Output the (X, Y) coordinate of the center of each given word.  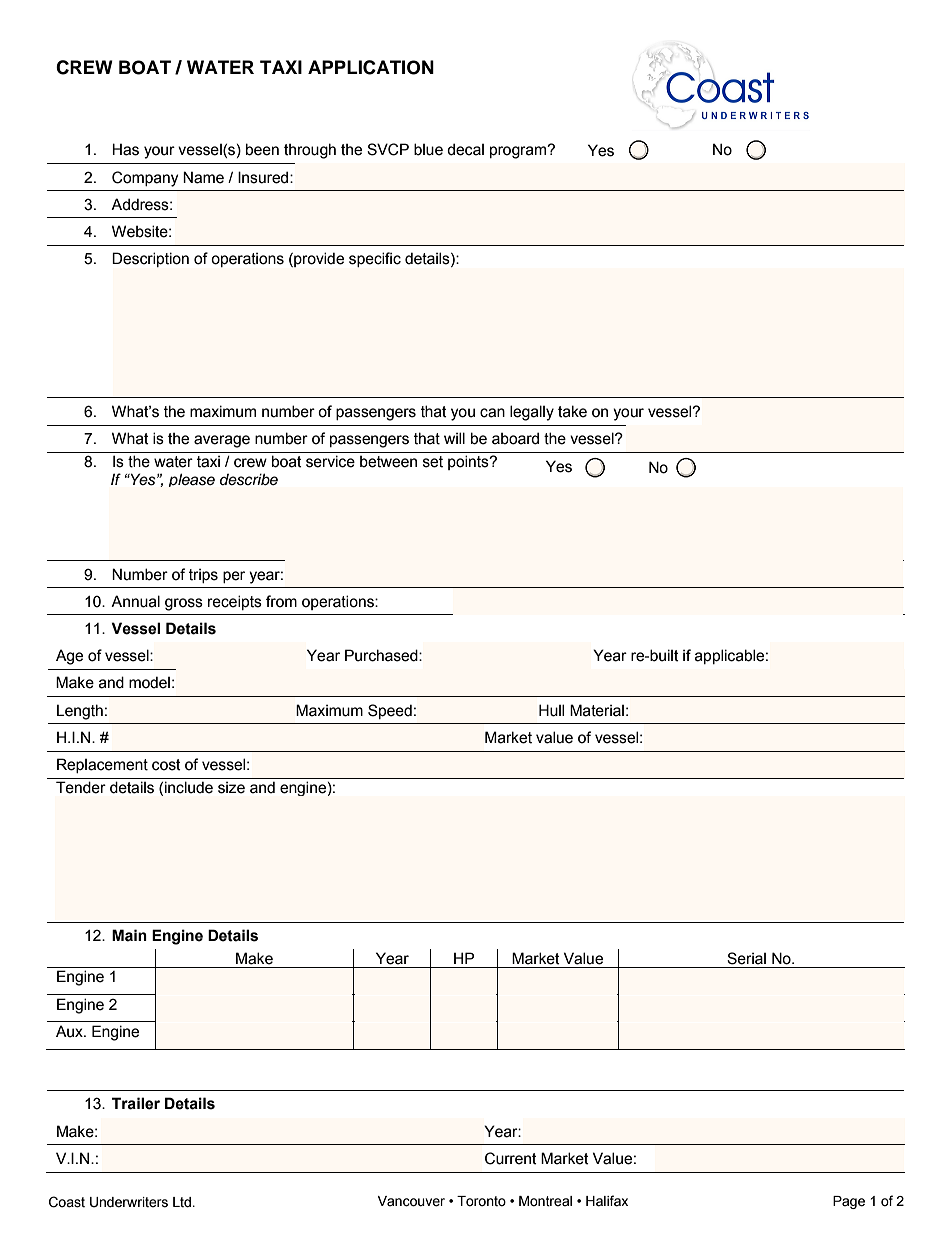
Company (145, 179)
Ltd (182, 1202)
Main (129, 935)
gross (184, 604)
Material (597, 710)
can (492, 413)
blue (428, 149)
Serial (746, 958)
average (222, 441)
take (572, 411)
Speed (390, 711)
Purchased (382, 655)
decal (465, 149)
